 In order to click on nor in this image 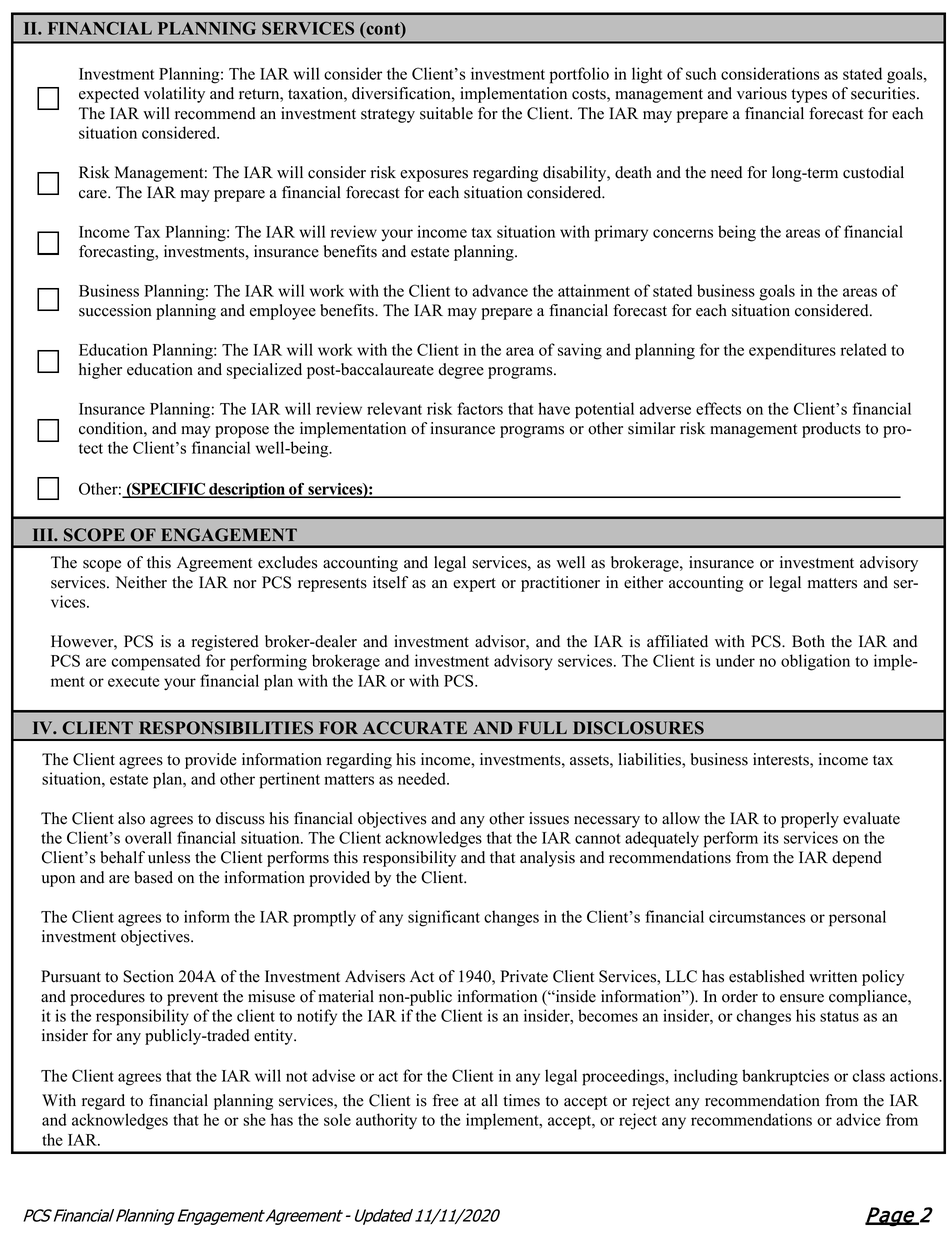, I will do `click(245, 584)`.
